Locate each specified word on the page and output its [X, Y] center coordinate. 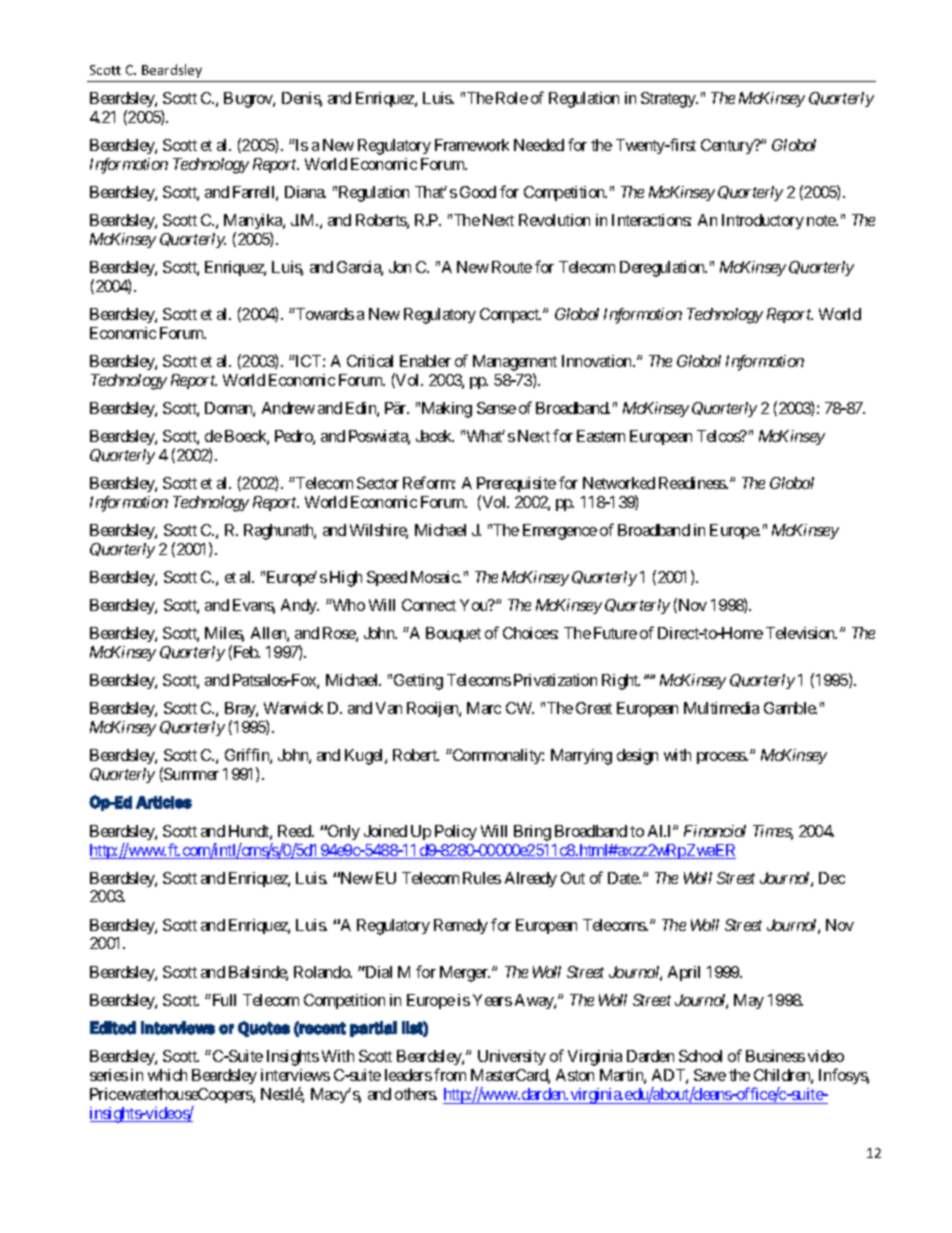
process [722, 758]
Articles [164, 802]
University [512, 1057]
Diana [305, 192]
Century [728, 146]
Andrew [288, 408]
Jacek [435, 436]
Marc [484, 708]
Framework [472, 145]
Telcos [719, 436]
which [167, 1075]
